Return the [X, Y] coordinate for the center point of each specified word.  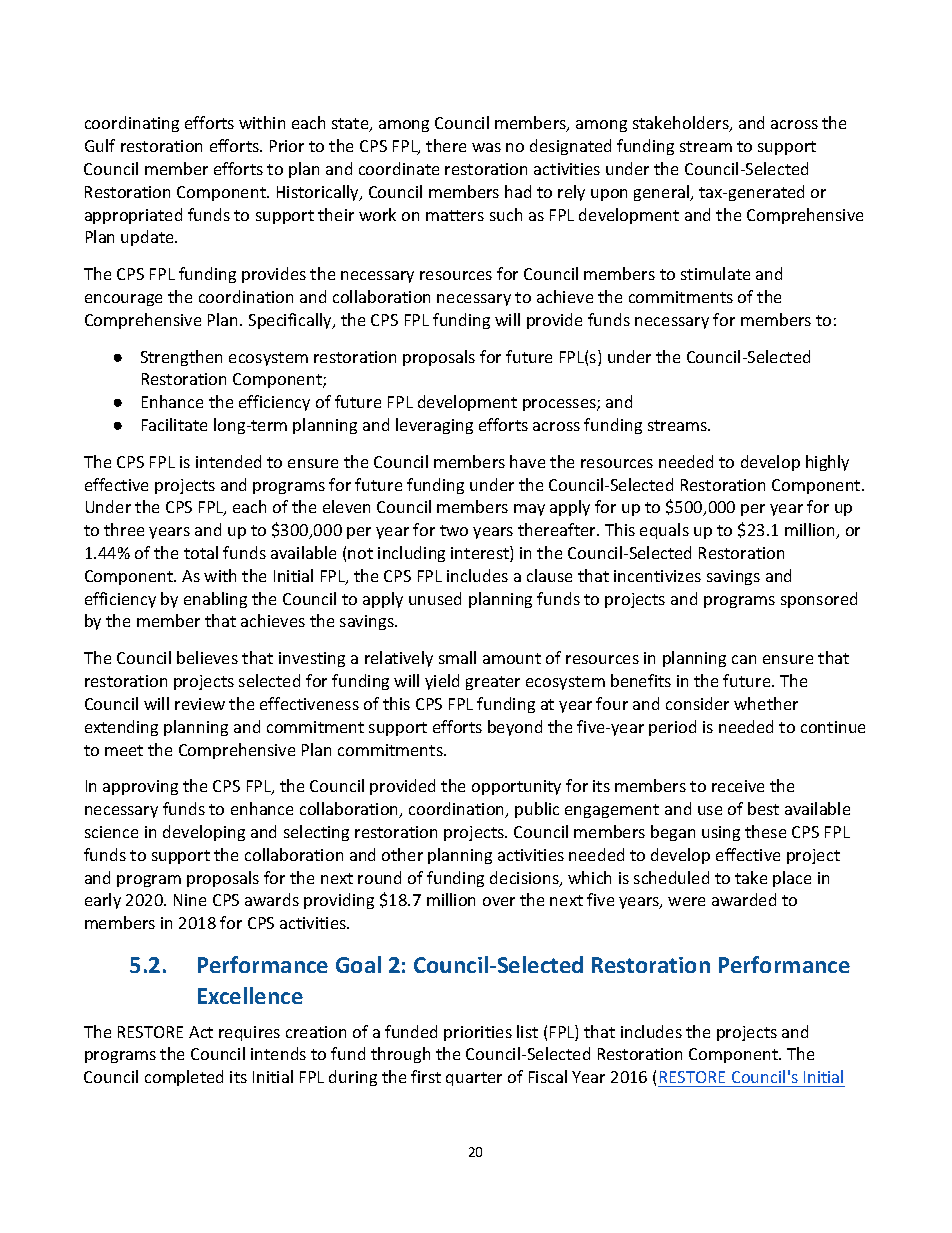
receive [738, 786]
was [486, 147]
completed [184, 1078]
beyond [515, 728]
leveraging [434, 426]
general [663, 193]
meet [124, 750]
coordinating [132, 124]
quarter [474, 1079]
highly [827, 463]
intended [228, 461]
